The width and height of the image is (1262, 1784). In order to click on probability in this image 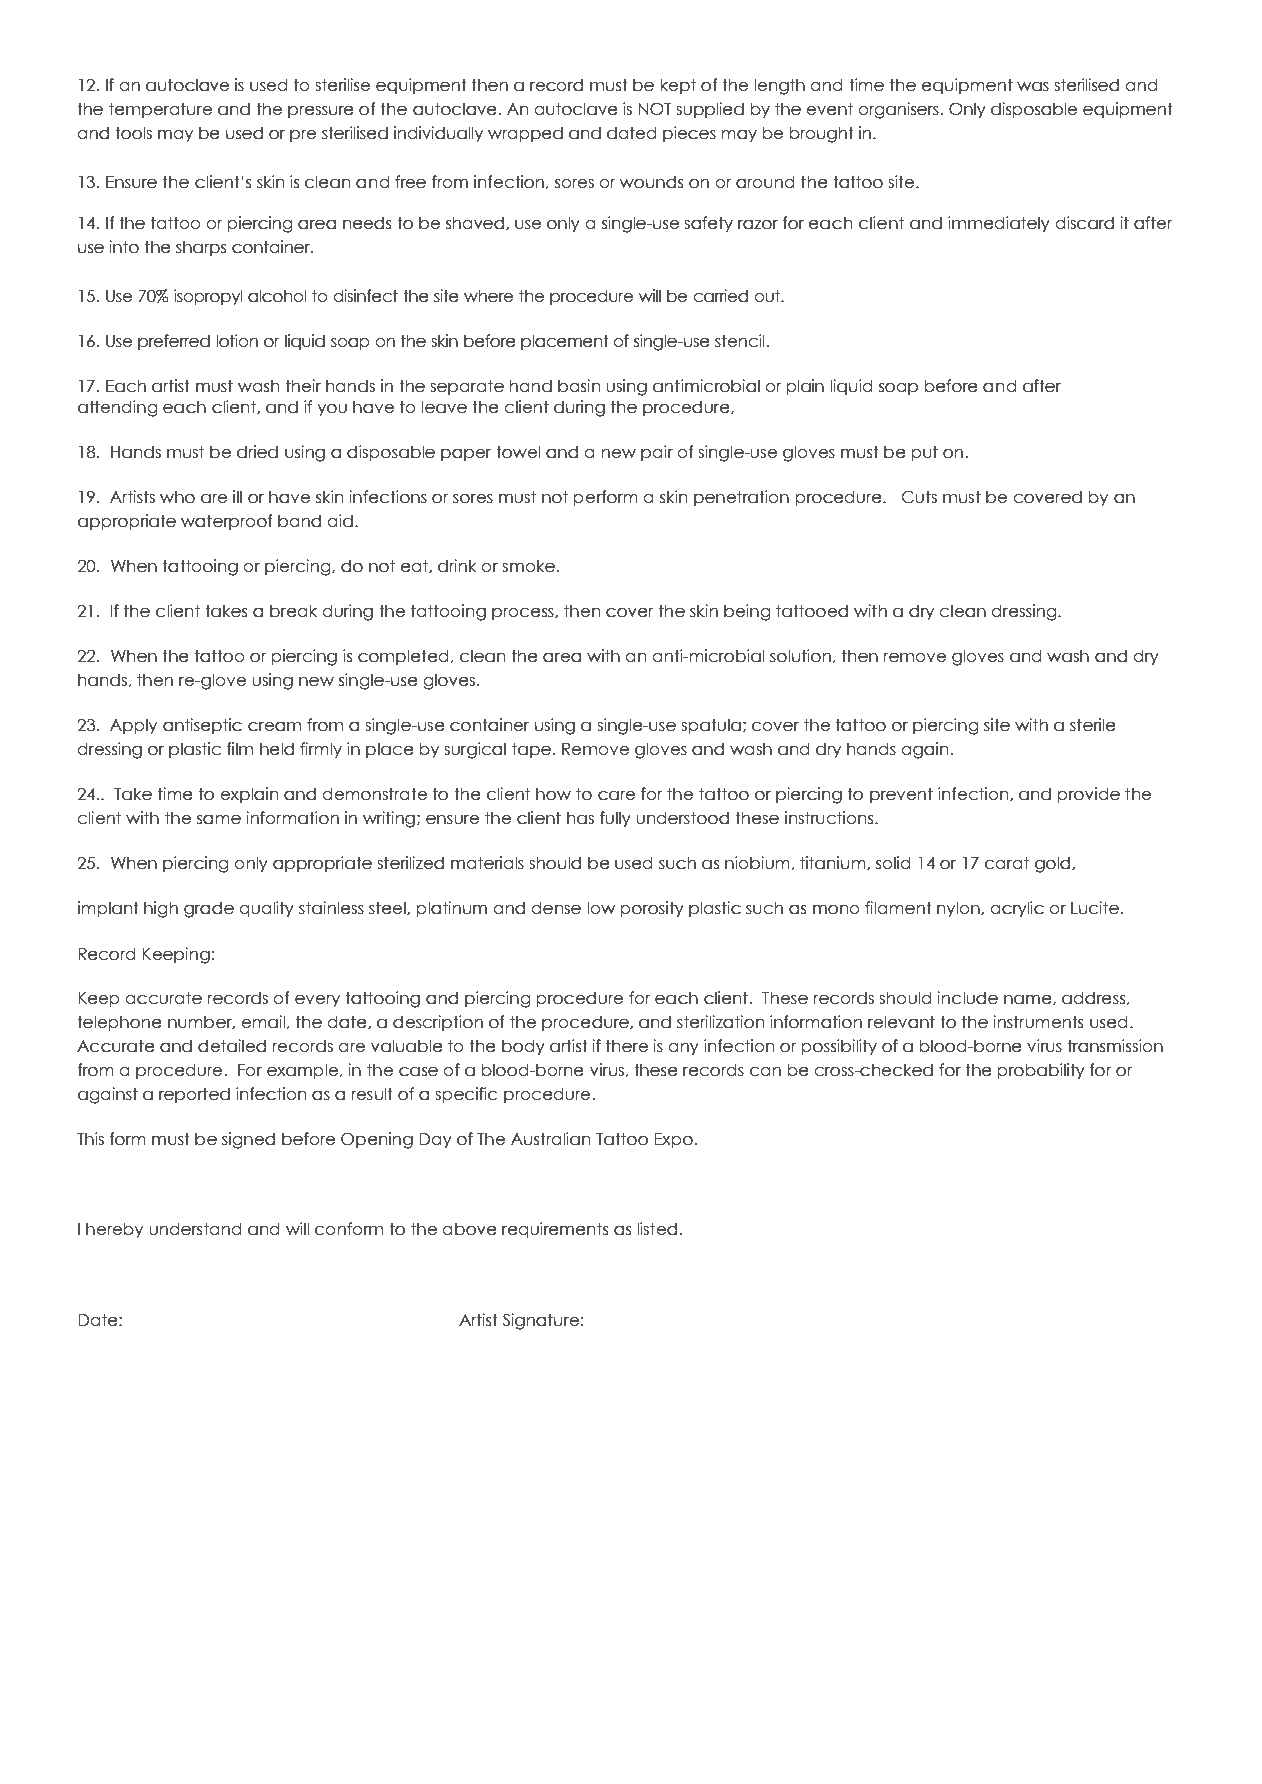, I will do `click(1041, 1071)`.
